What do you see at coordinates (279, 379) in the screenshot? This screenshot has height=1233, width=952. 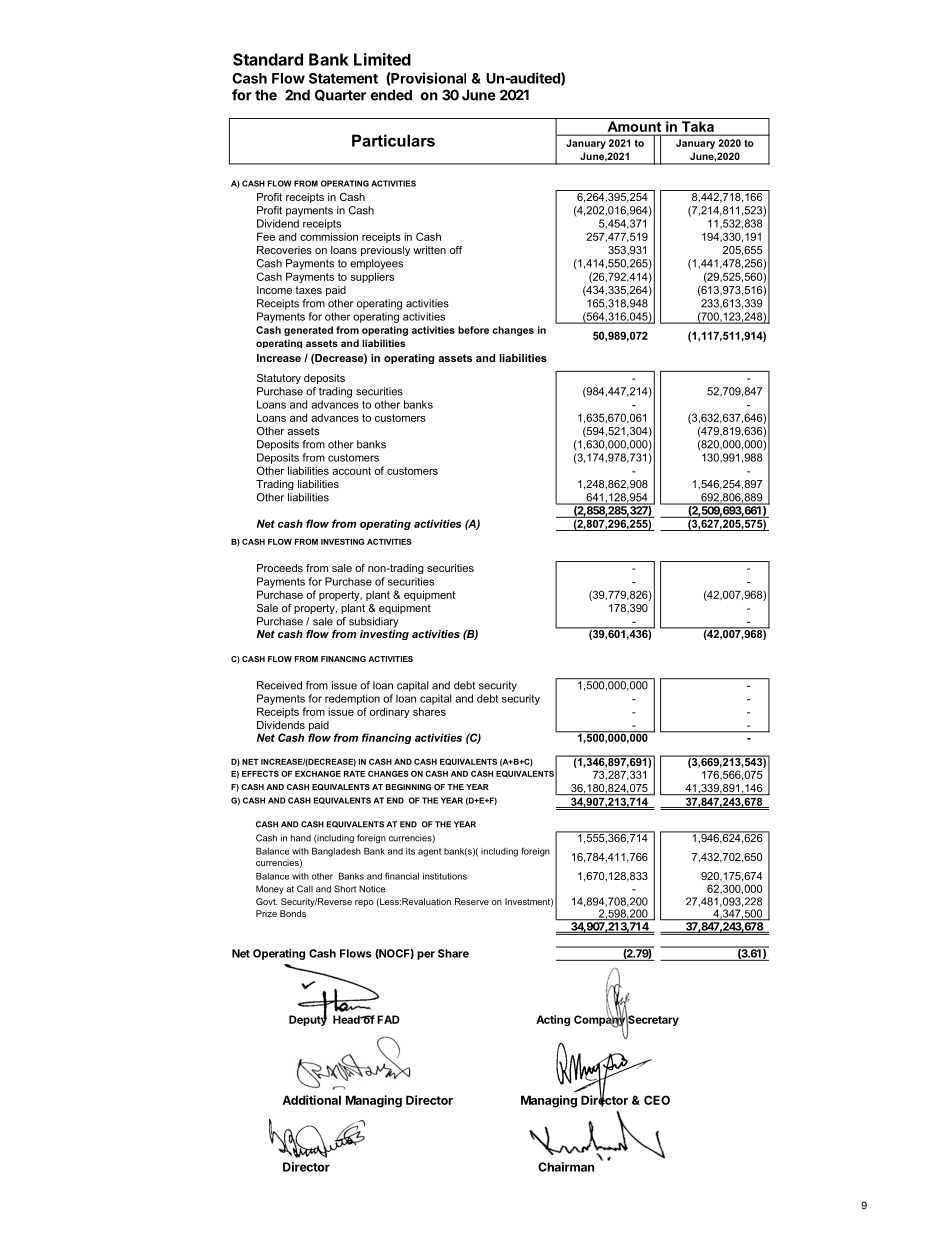 I see `Statutory` at bounding box center [279, 379].
